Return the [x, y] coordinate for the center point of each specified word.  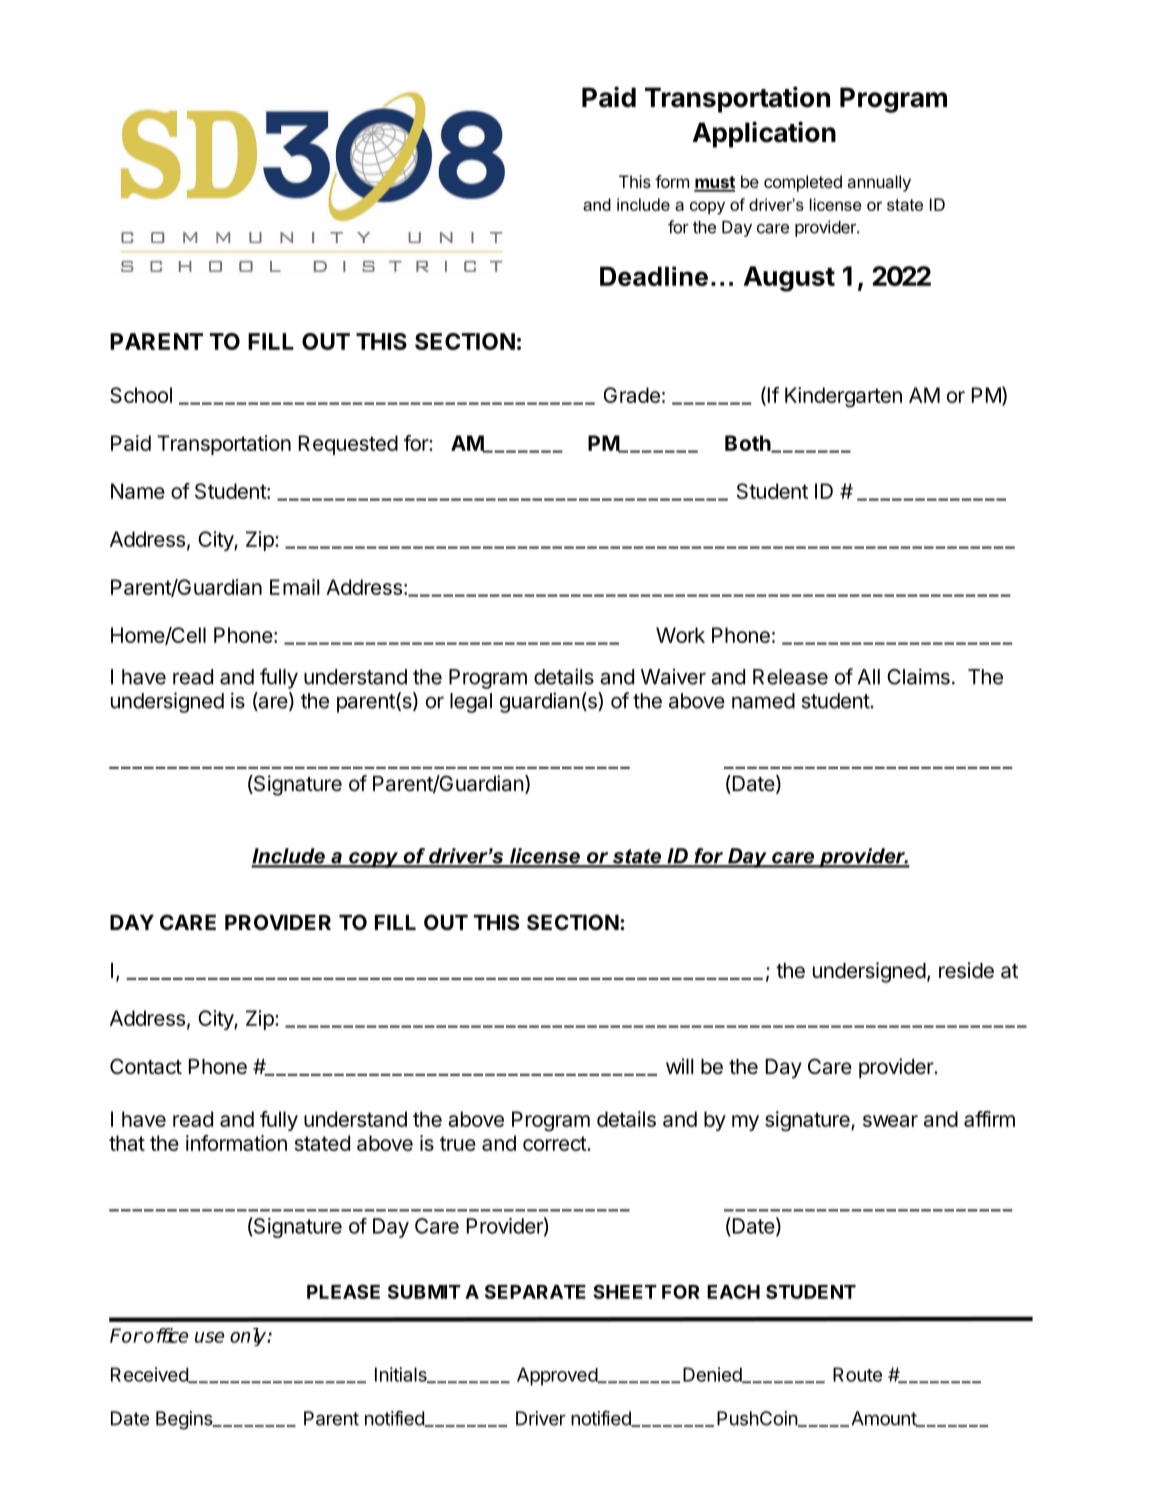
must [714, 183]
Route [857, 1374]
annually [879, 183]
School [141, 395]
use [209, 1337]
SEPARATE [535, 1291]
